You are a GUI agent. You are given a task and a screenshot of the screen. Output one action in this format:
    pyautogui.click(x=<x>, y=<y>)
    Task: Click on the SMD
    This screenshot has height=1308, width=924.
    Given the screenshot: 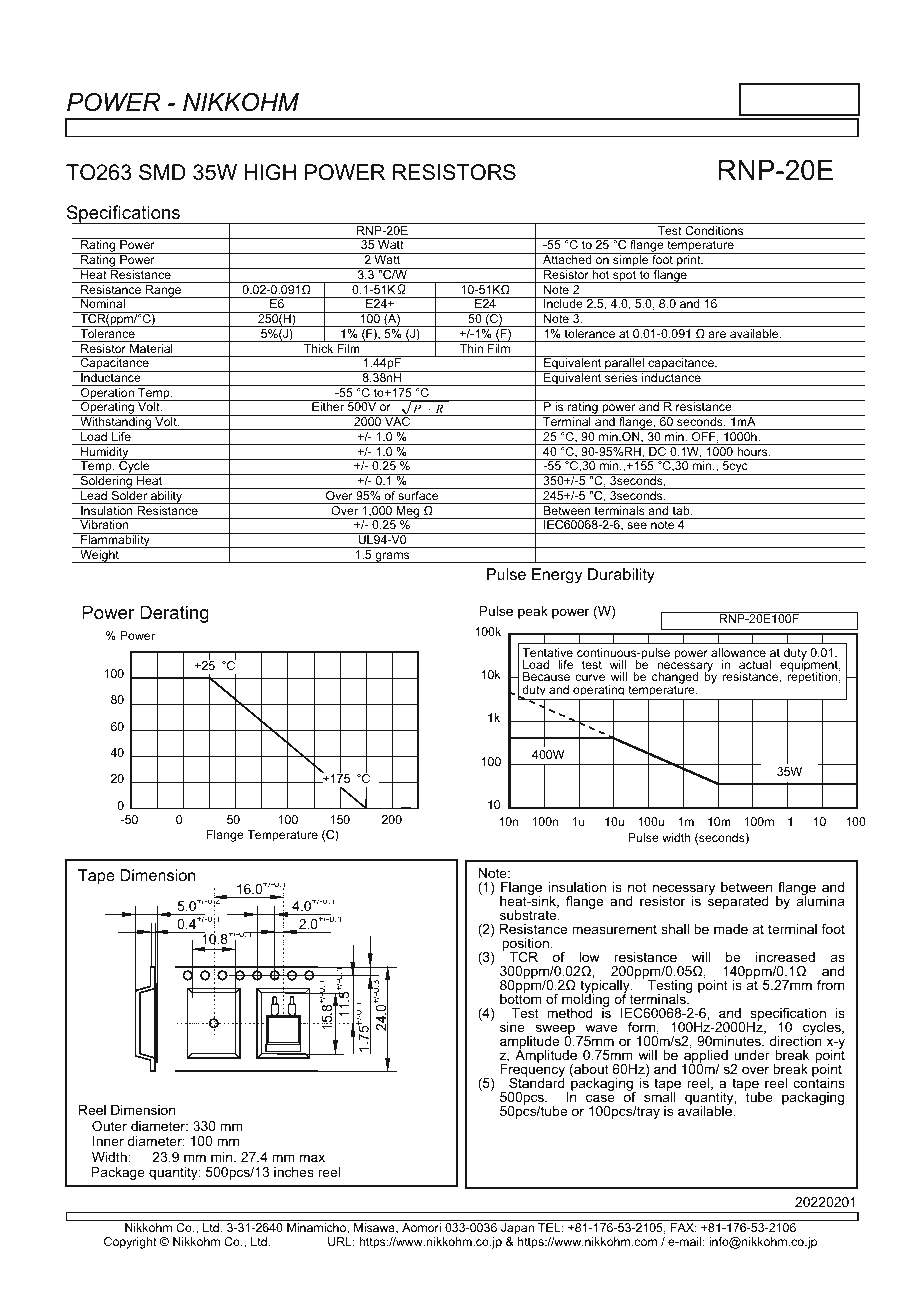 What is the action you would take?
    pyautogui.click(x=162, y=172)
